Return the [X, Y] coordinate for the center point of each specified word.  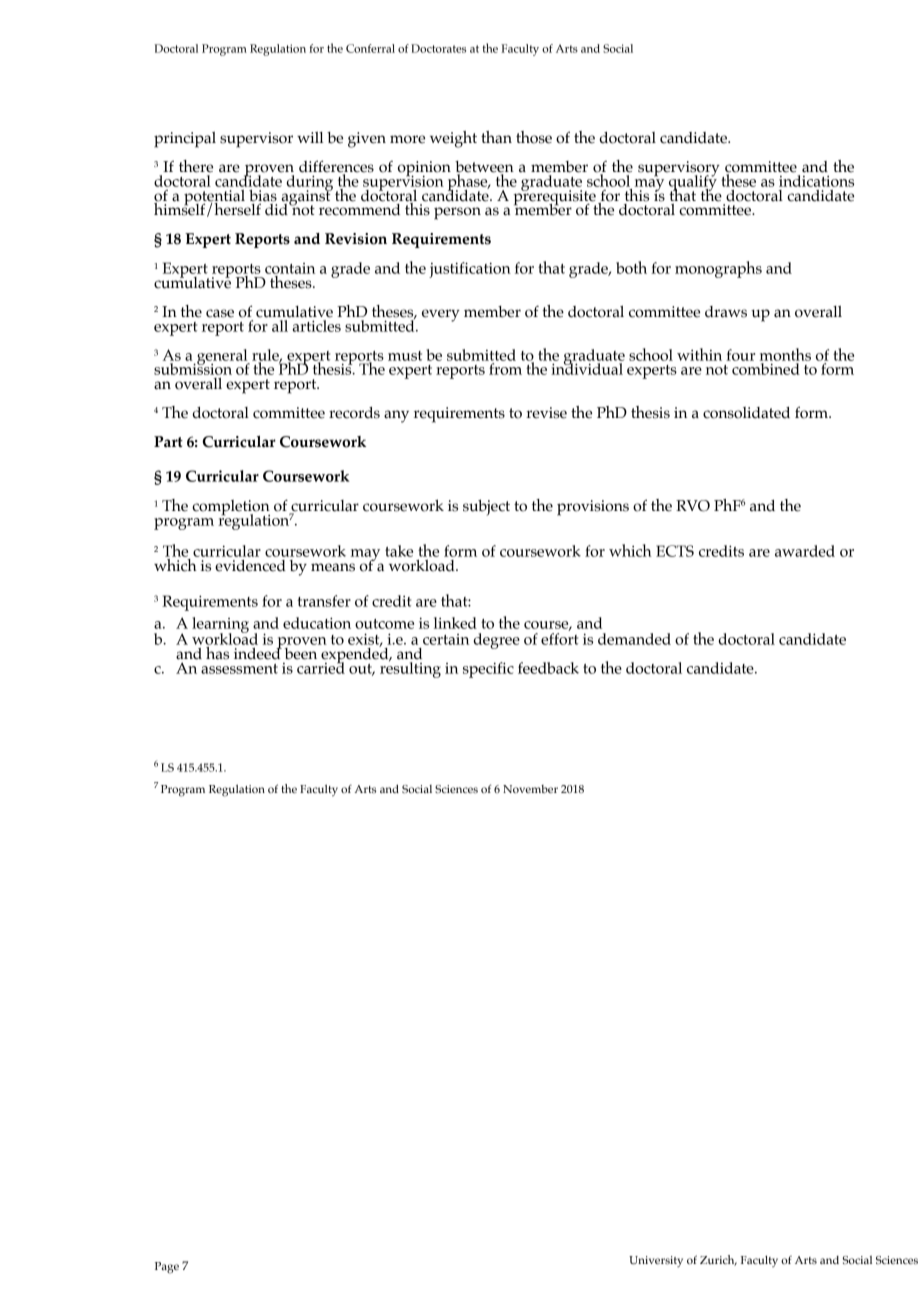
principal [185, 139]
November [530, 789]
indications [816, 181]
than [496, 137]
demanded [634, 639]
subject [486, 508]
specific [488, 670]
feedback [548, 668]
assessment [239, 669]
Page [167, 1268]
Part [168, 441]
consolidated [746, 413]
